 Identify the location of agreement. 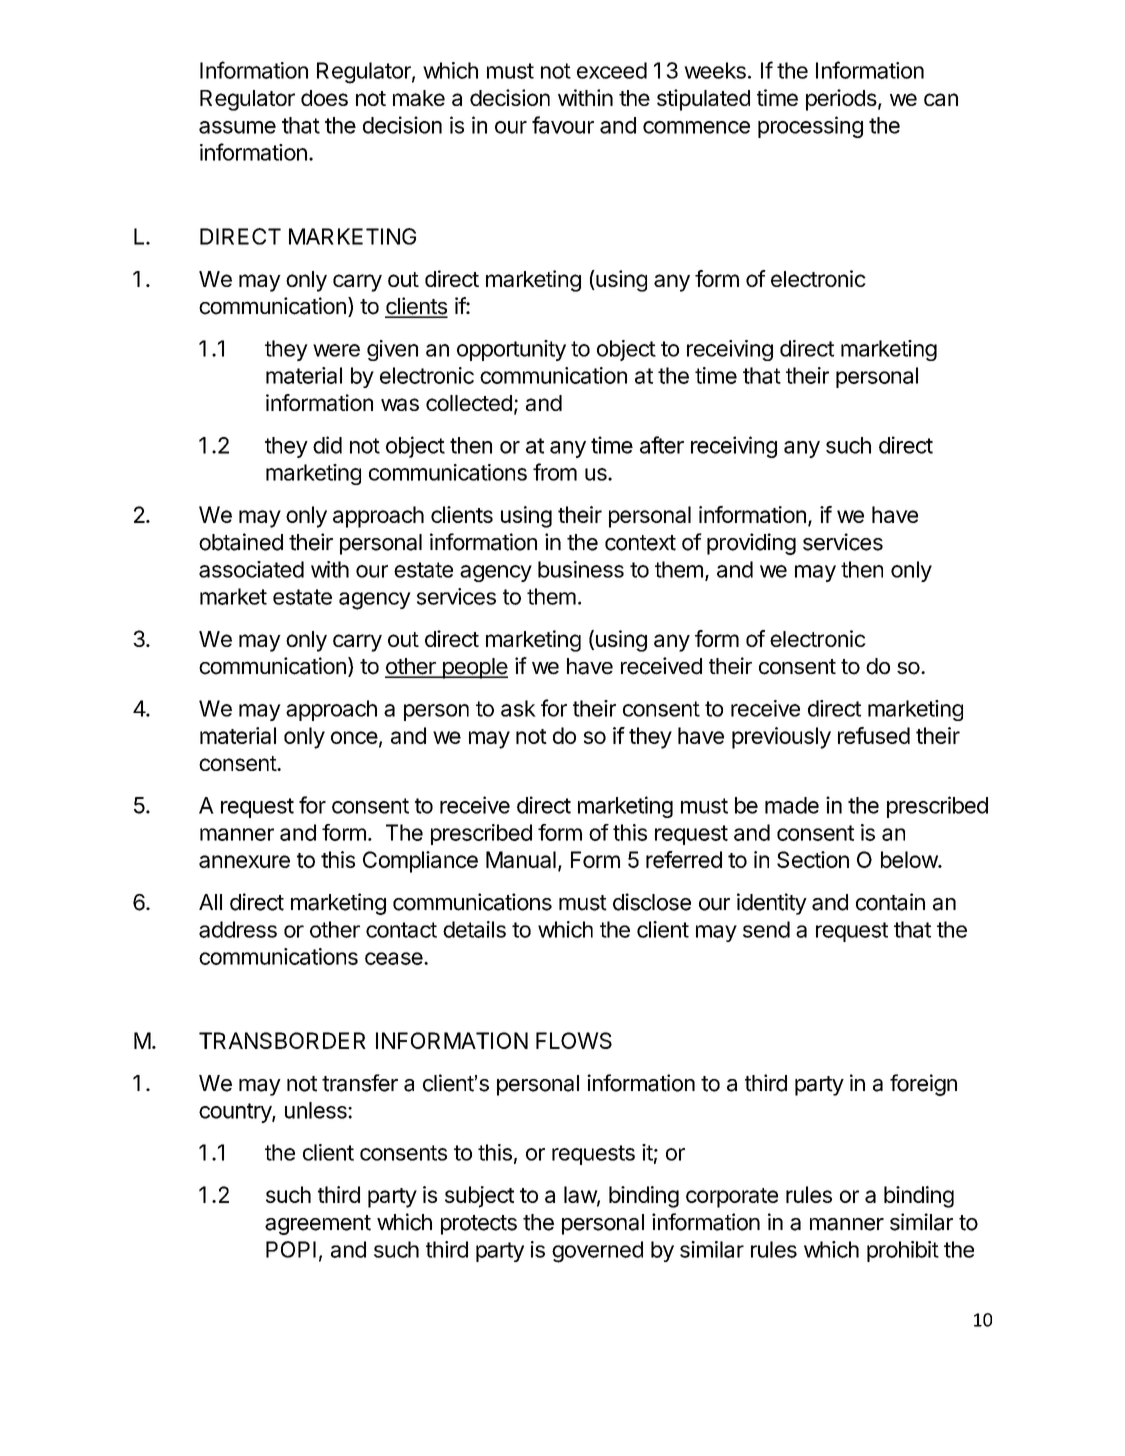
(318, 1225).
